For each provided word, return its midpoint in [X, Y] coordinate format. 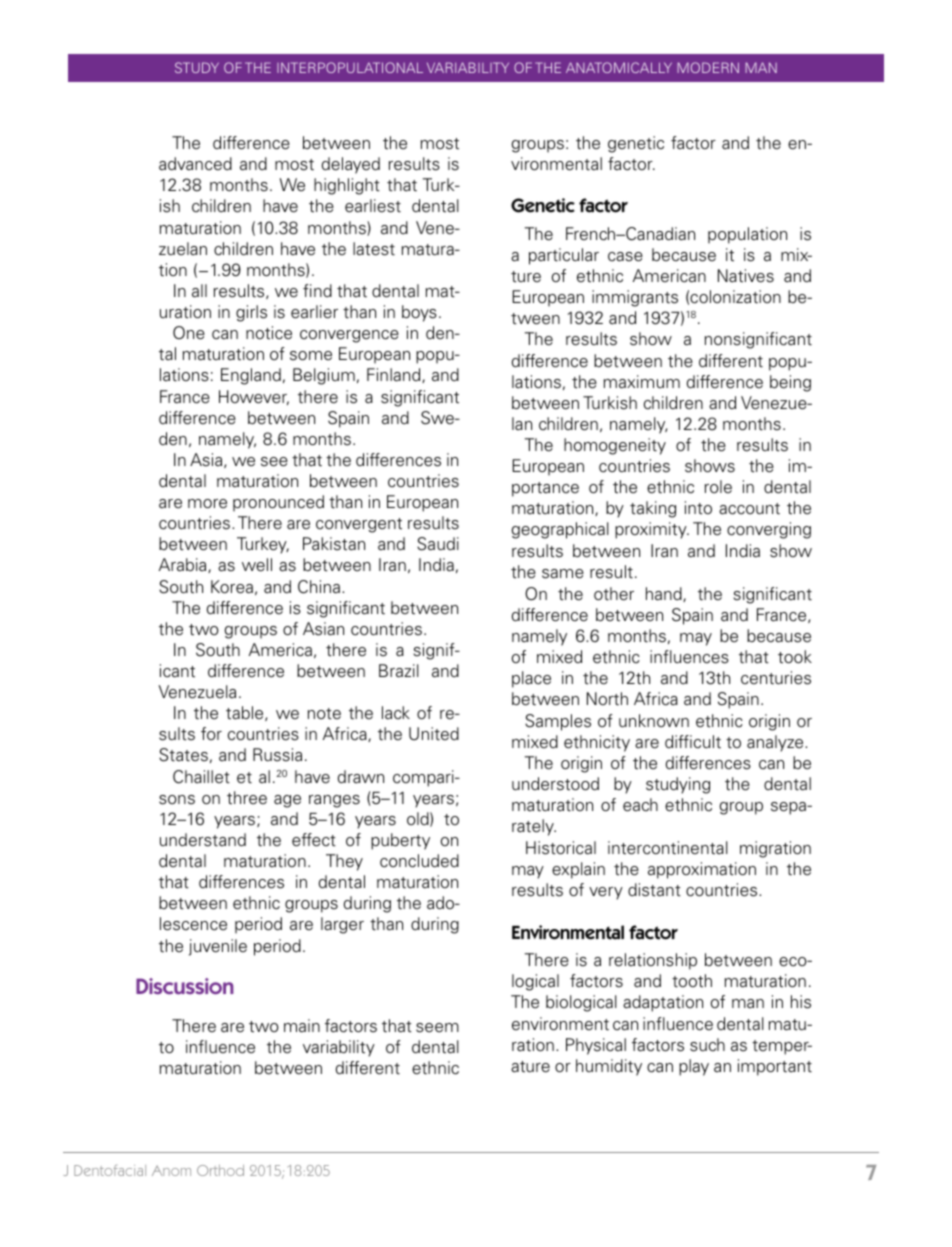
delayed [351, 165]
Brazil [399, 671]
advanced [195, 164]
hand [665, 594]
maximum [642, 382]
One [189, 333]
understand [203, 840]
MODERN [708, 67]
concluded [419, 861]
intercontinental [668, 848]
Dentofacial [110, 1170]
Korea [232, 587]
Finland [395, 375]
